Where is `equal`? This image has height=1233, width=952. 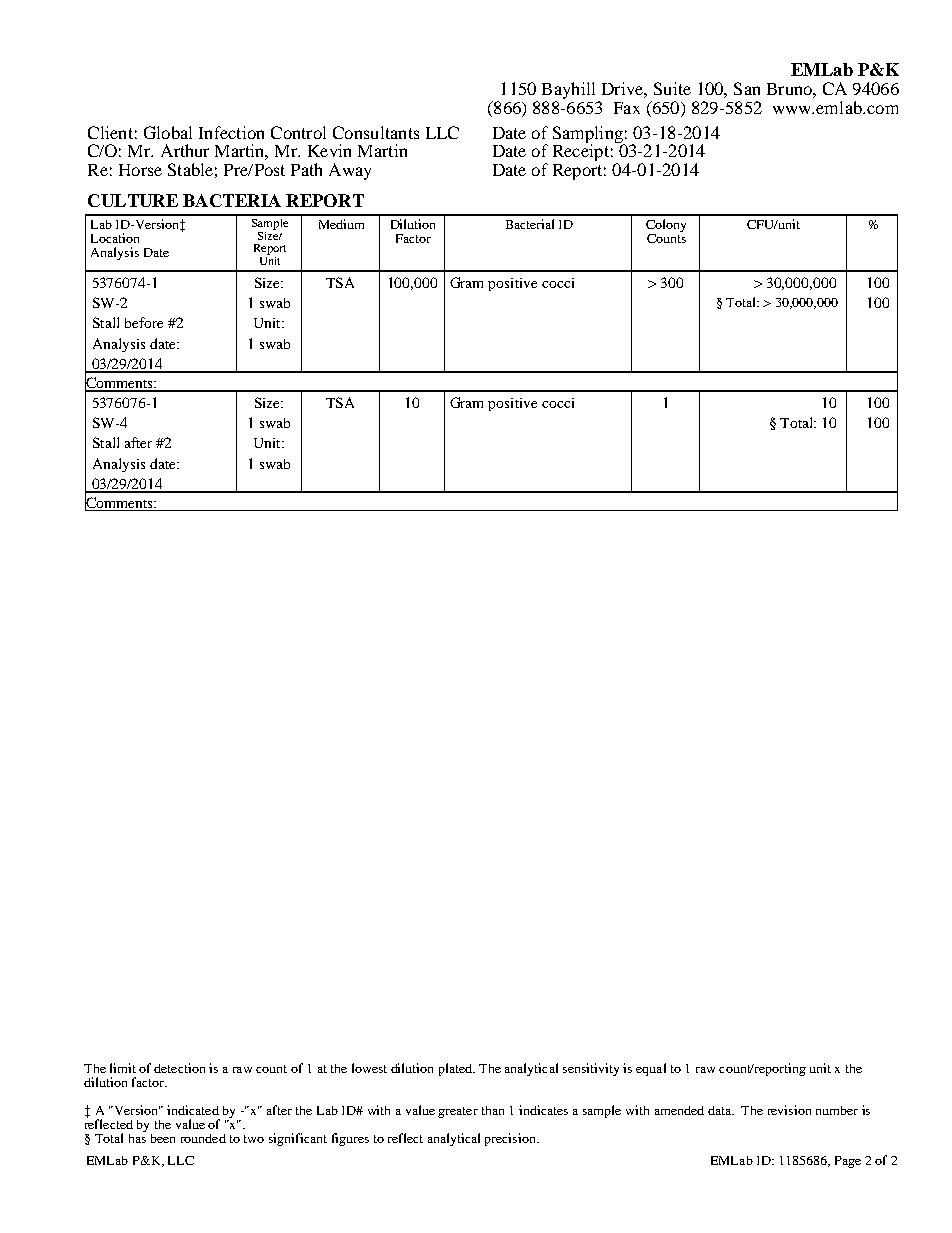
equal is located at coordinates (651, 1069).
